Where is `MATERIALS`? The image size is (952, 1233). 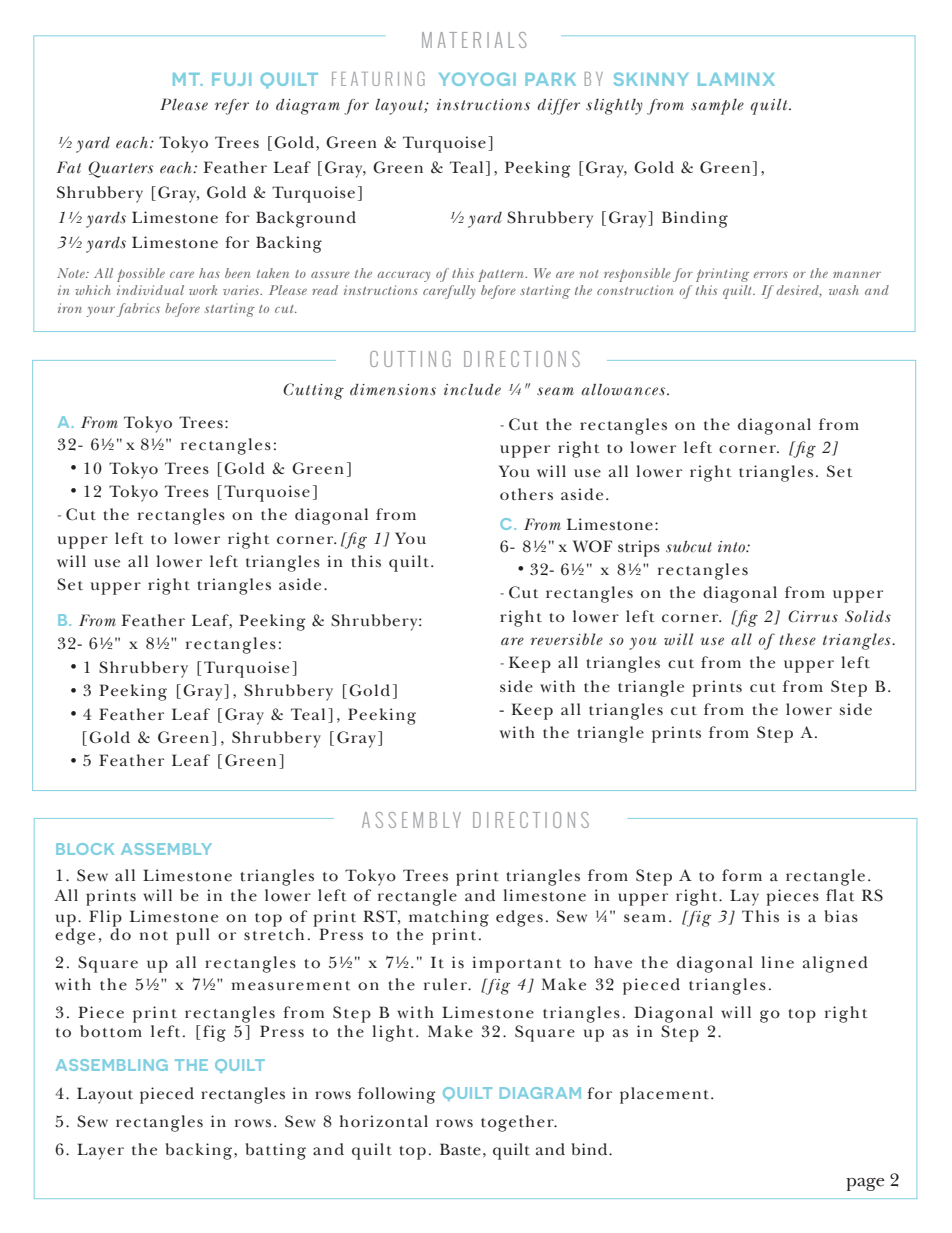
MATERIALS is located at coordinates (474, 40).
